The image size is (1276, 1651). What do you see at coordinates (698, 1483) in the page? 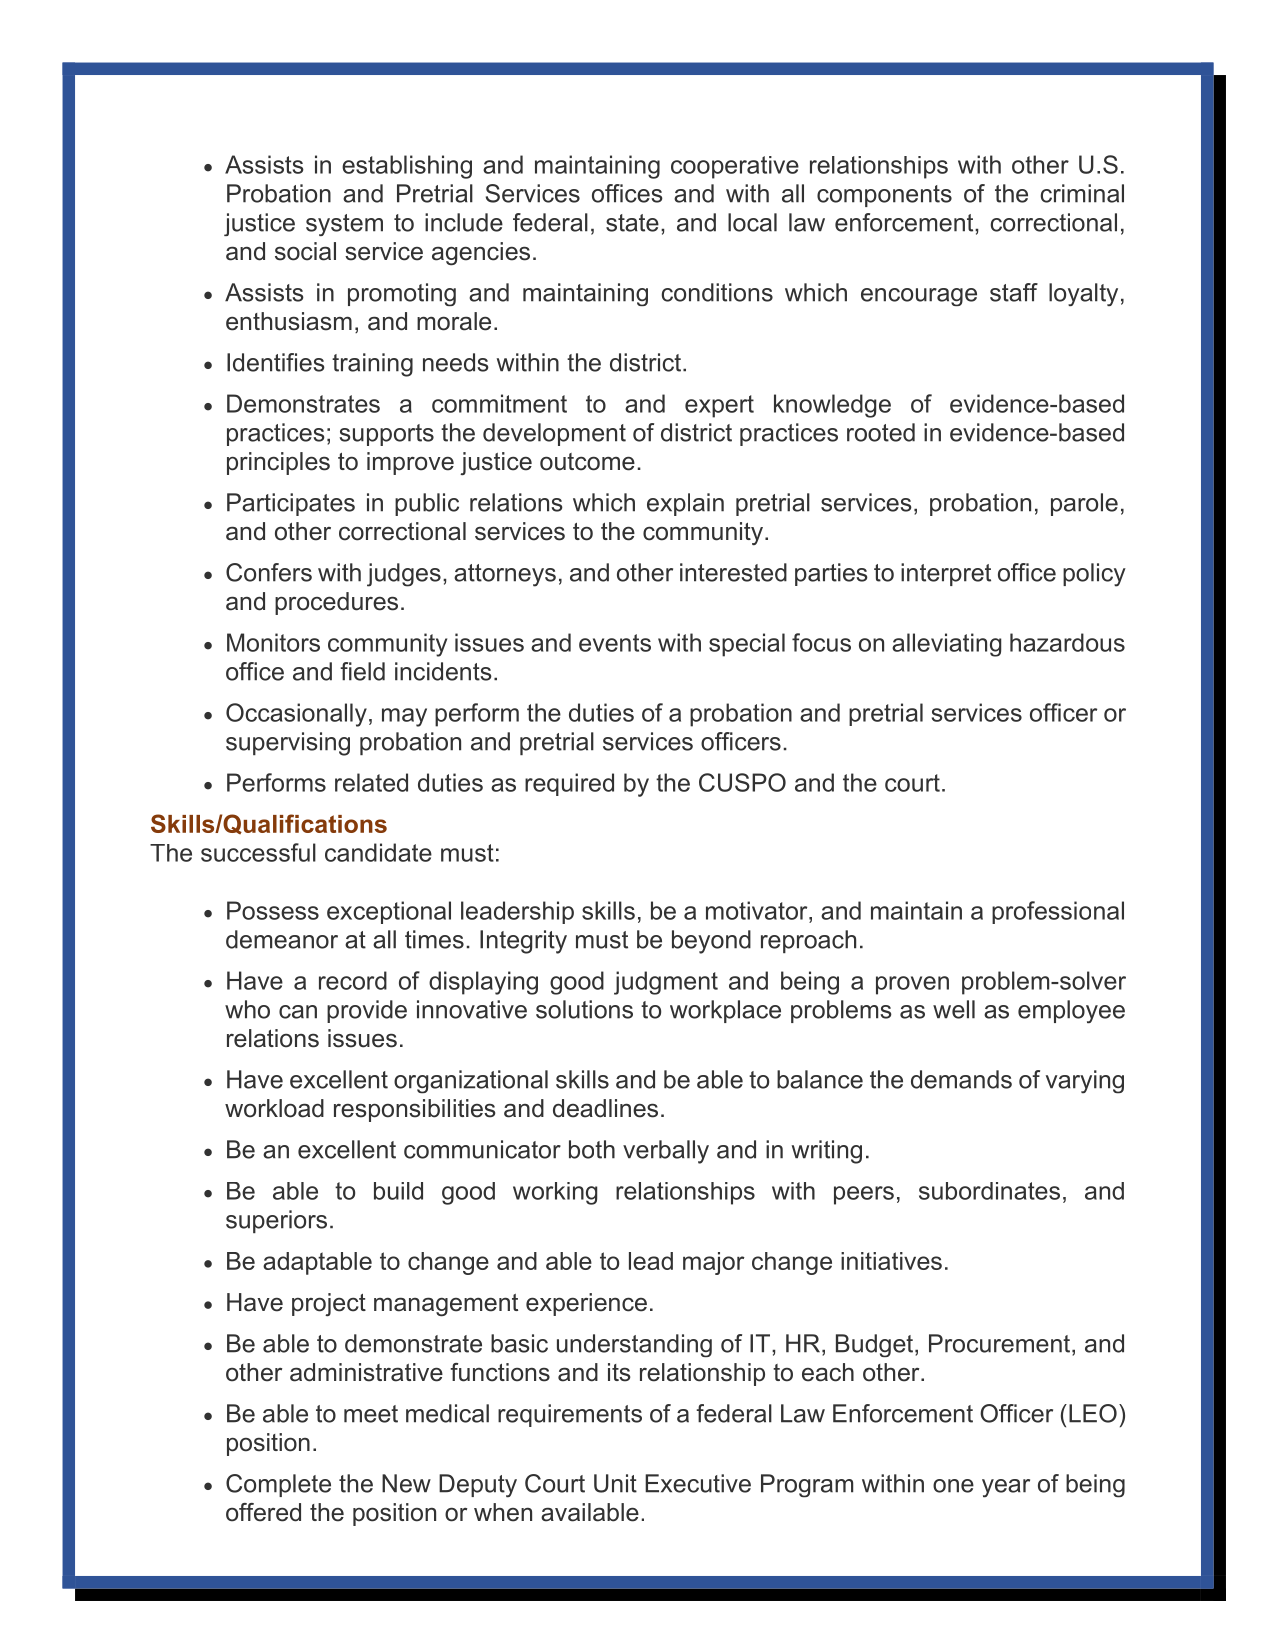
I see `Executive` at bounding box center [698, 1483].
